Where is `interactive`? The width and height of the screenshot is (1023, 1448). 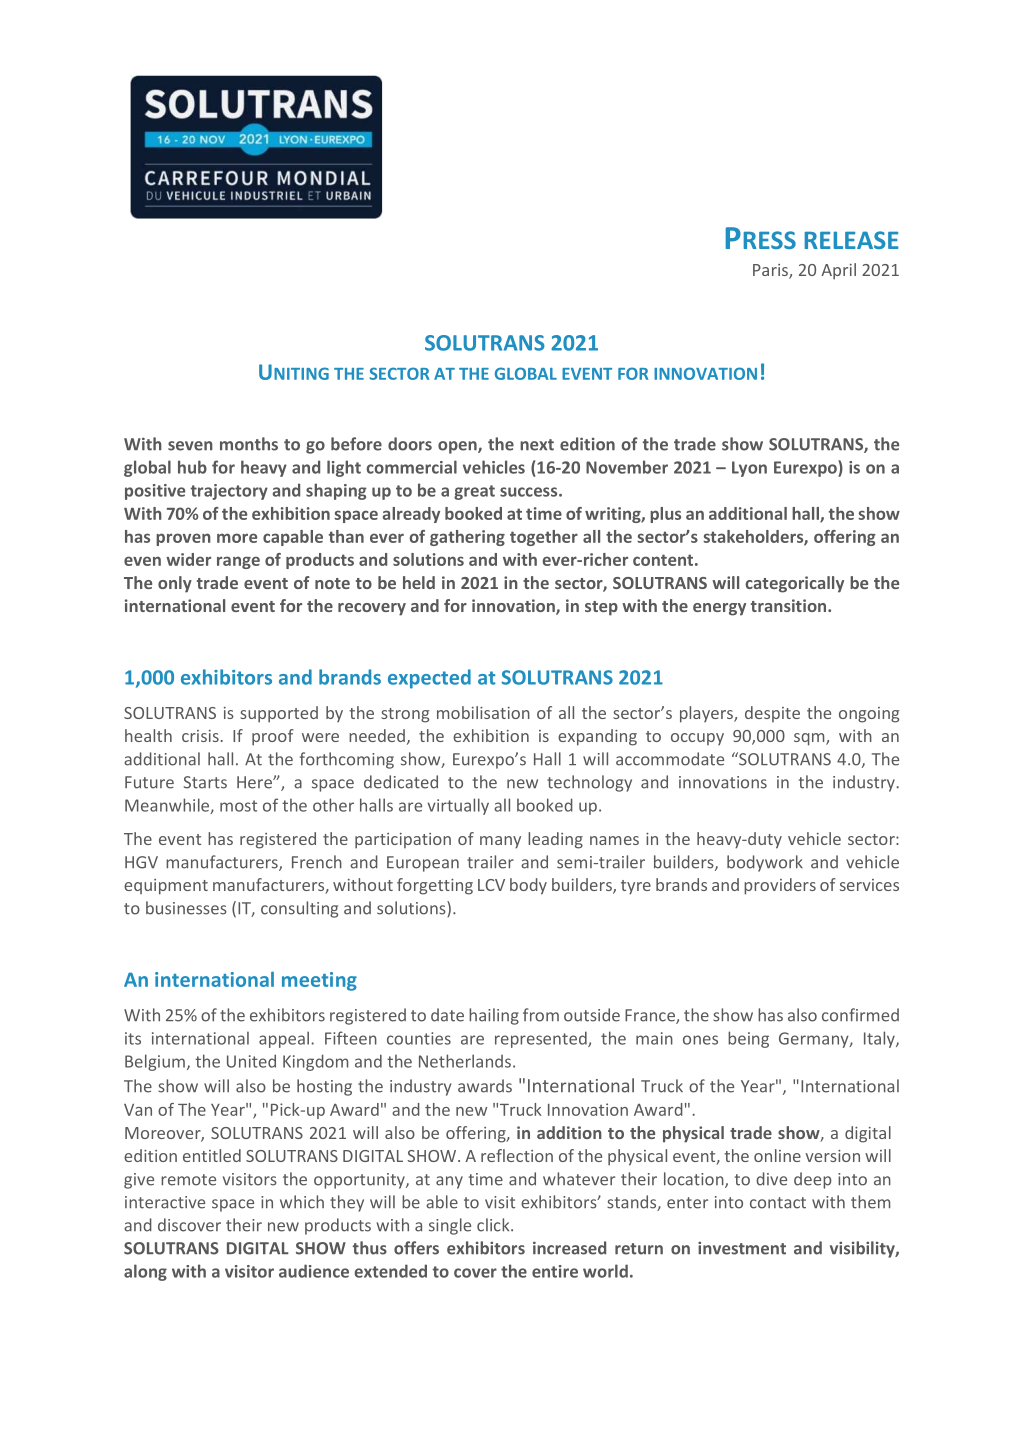
interactive is located at coordinates (165, 1202).
